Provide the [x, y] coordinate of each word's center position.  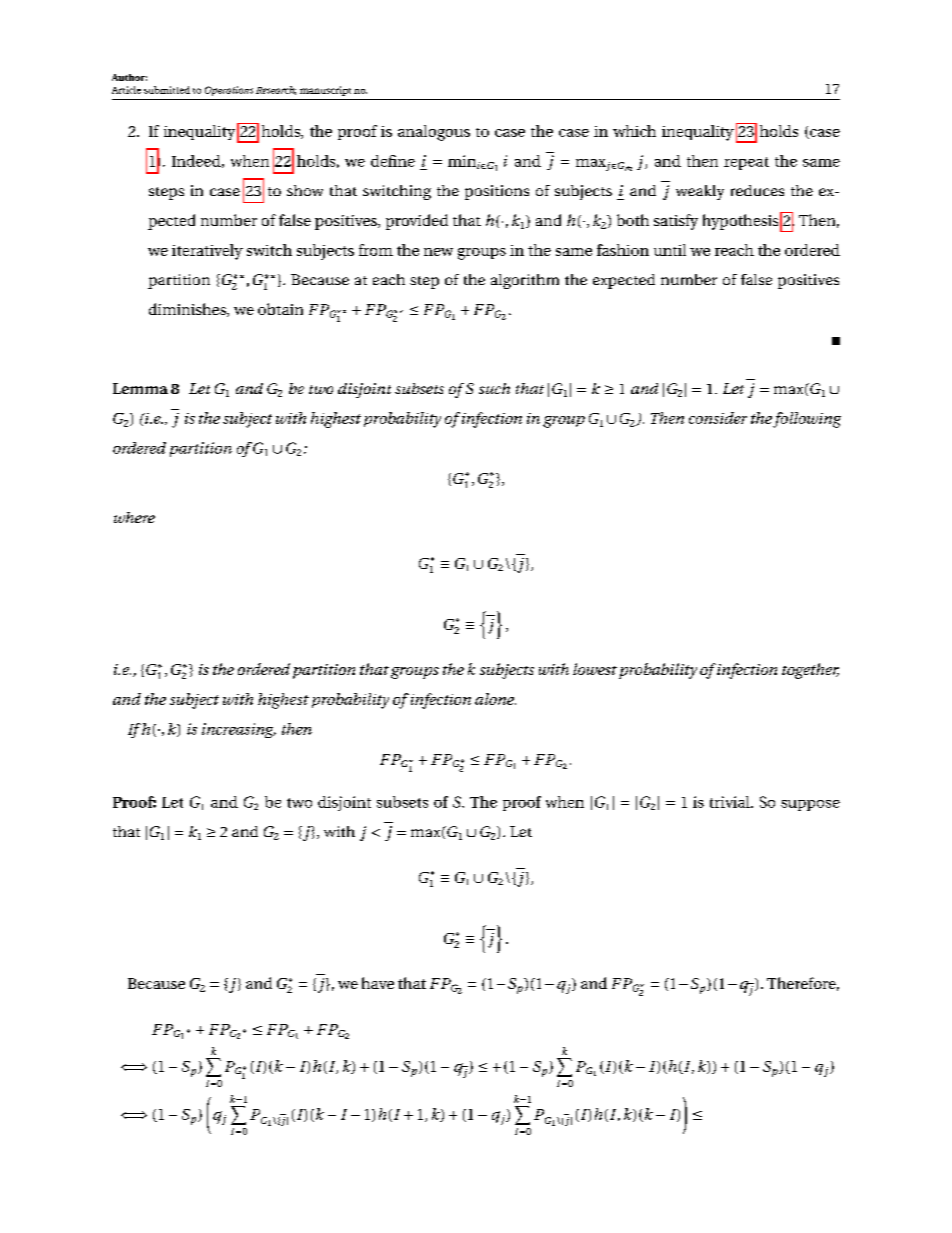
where [134, 517]
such [494, 388]
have [378, 983]
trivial [731, 802]
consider [718, 418]
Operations [229, 91]
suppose [810, 805]
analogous [434, 133]
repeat [746, 163]
